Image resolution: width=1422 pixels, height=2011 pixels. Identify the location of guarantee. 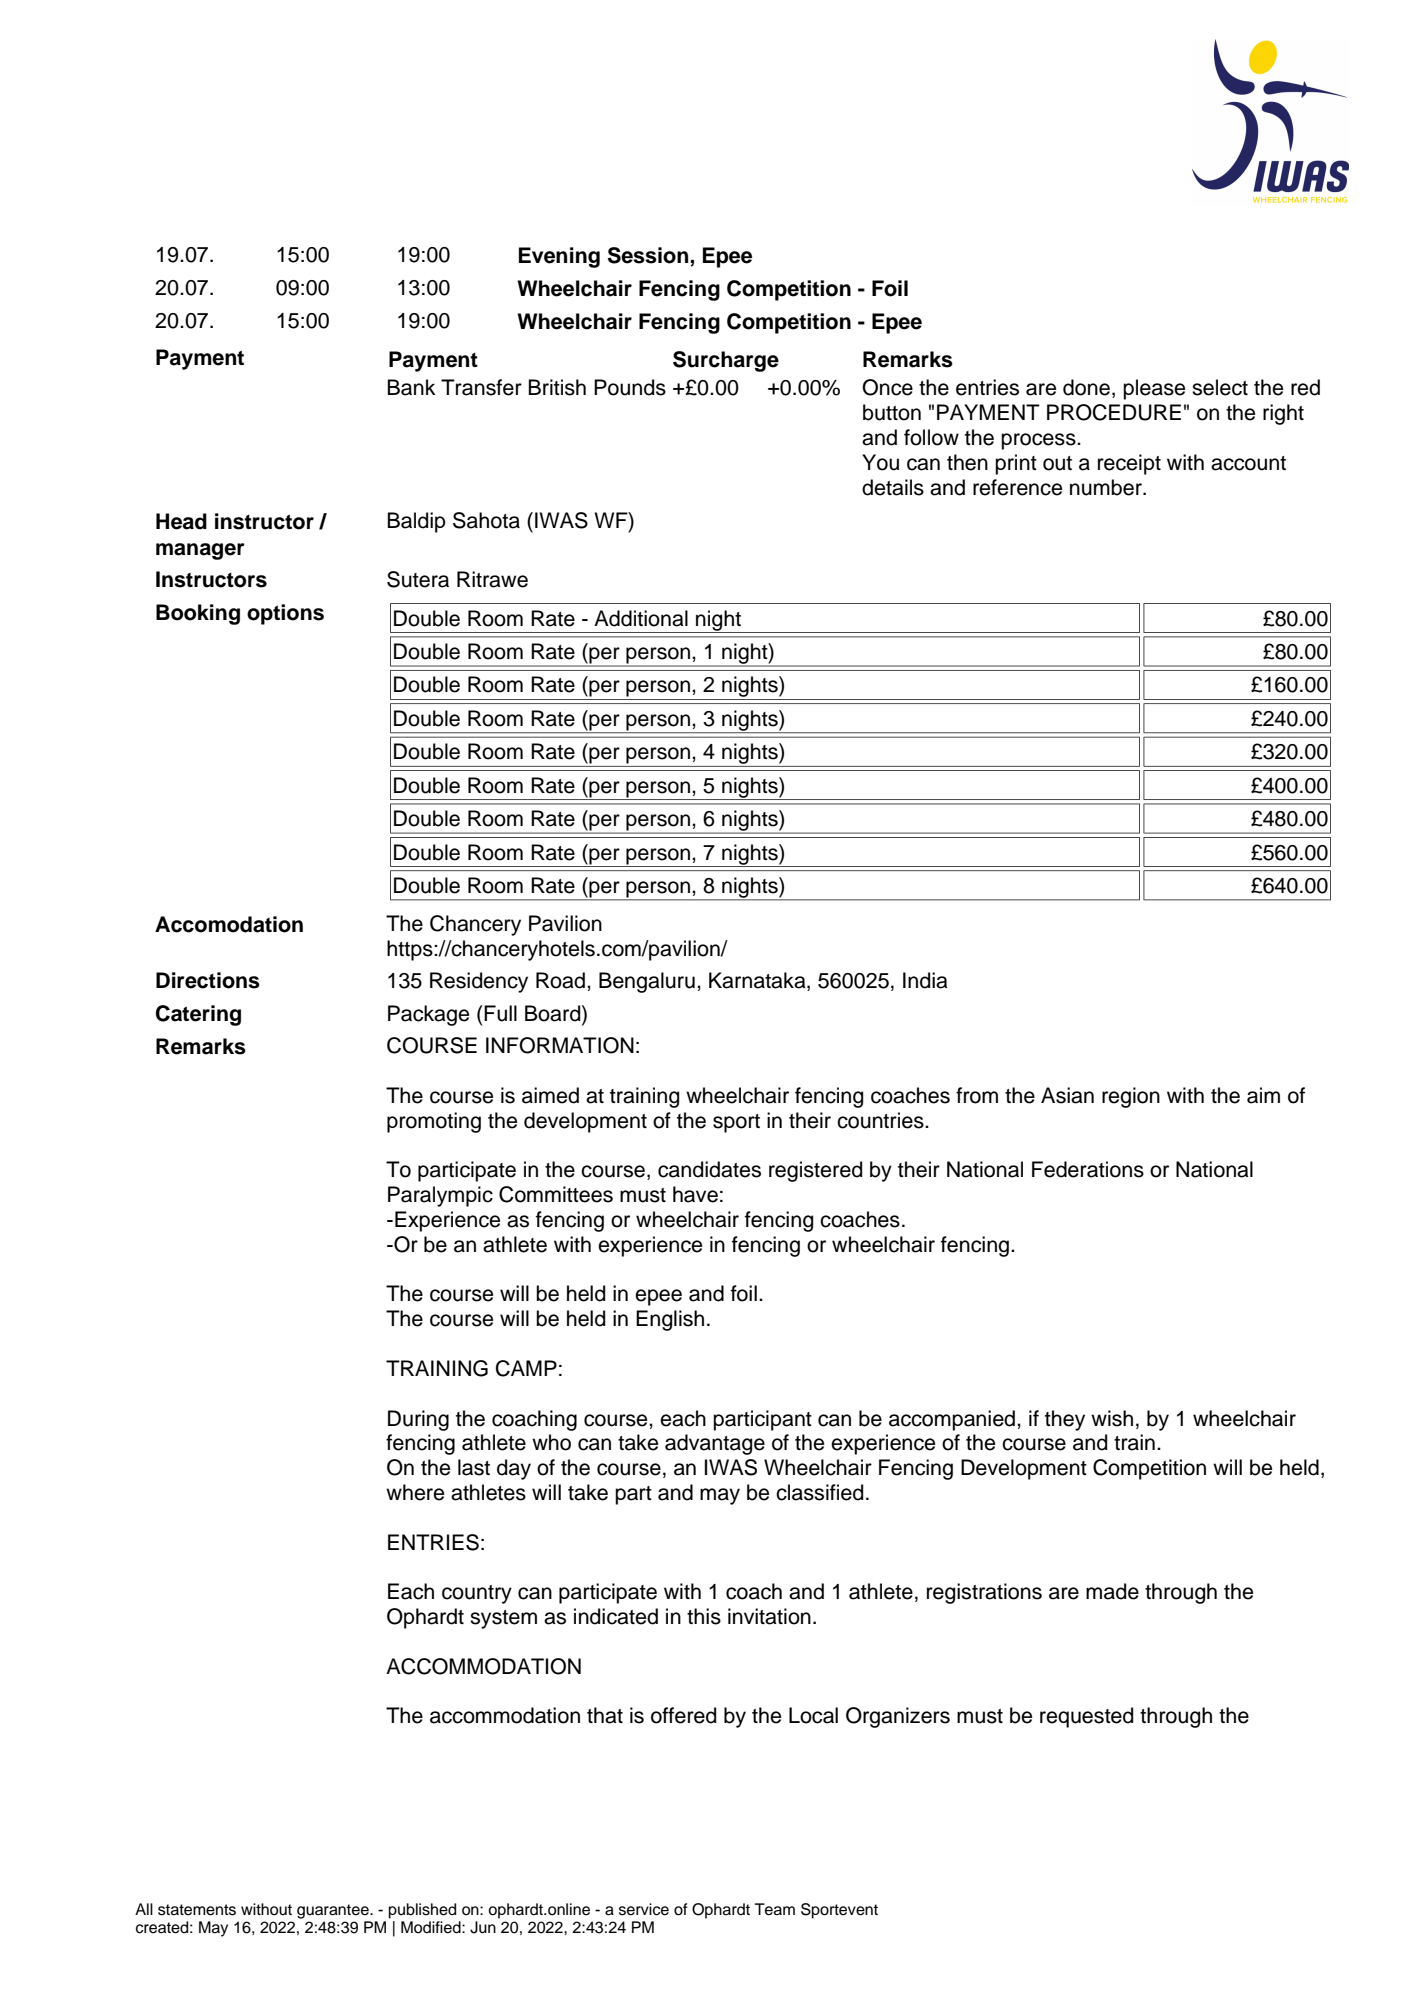
(334, 1911).
